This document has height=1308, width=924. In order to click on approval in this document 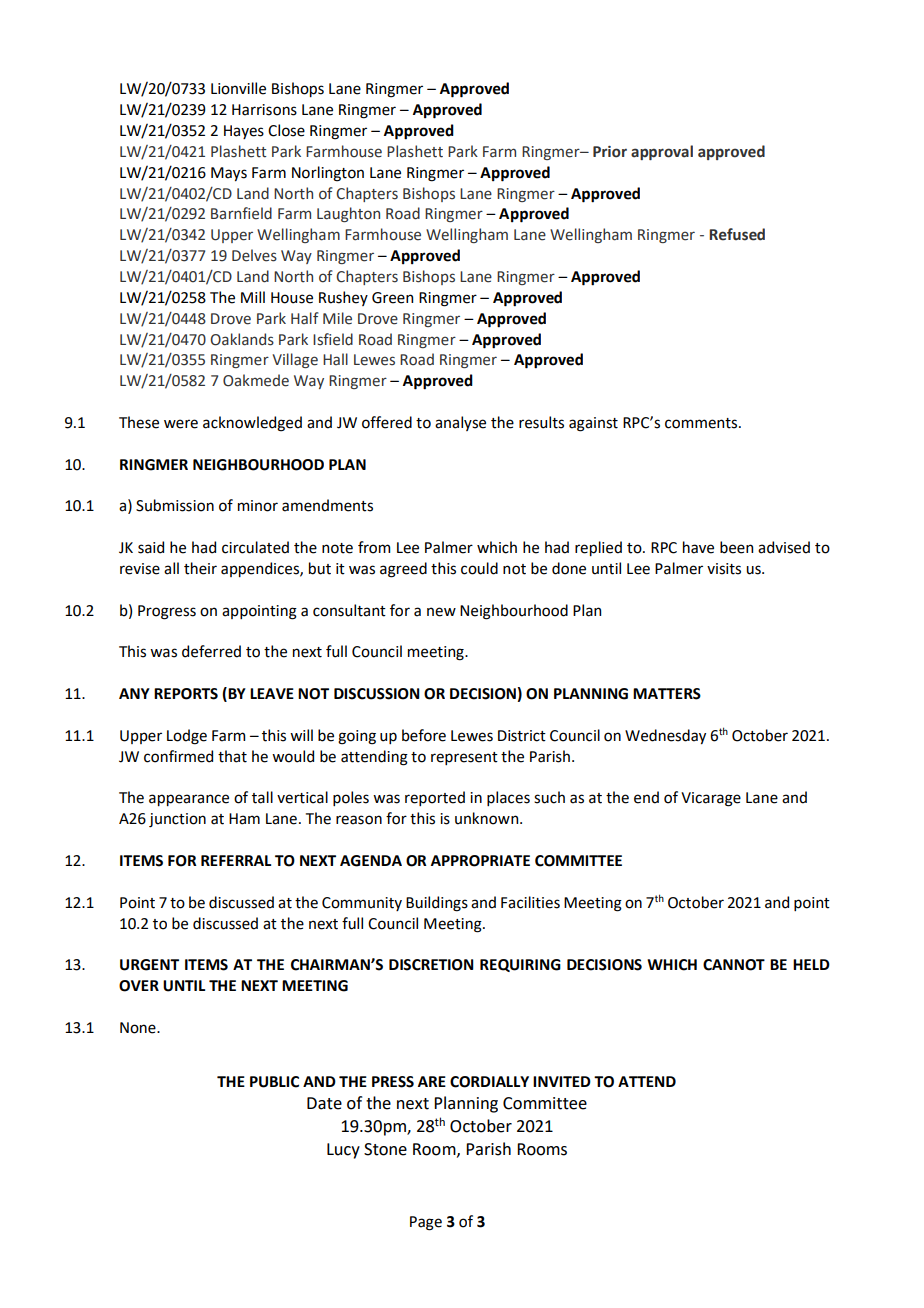, I will do `click(662, 152)`.
